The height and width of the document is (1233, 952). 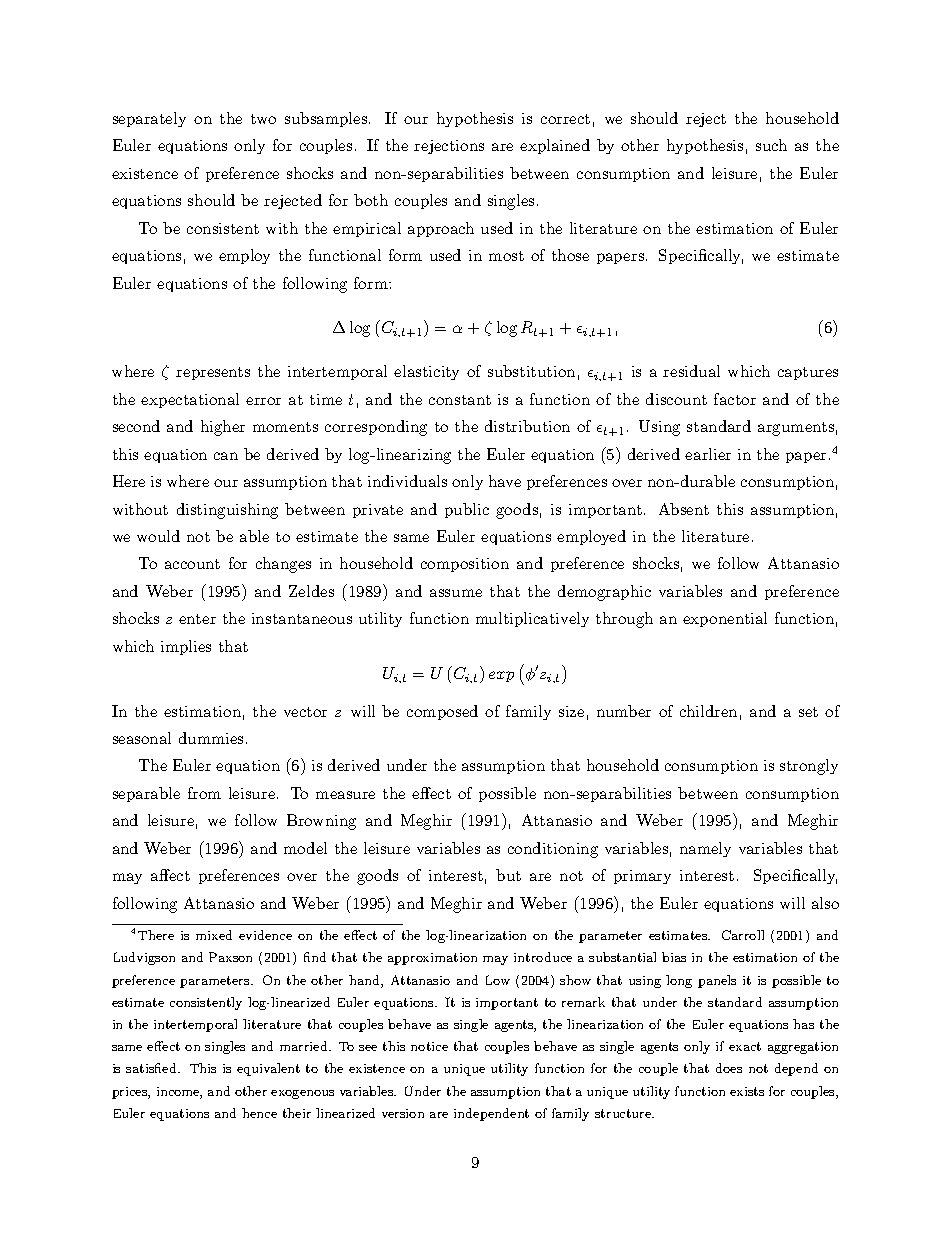 I want to click on such, so click(x=771, y=145).
